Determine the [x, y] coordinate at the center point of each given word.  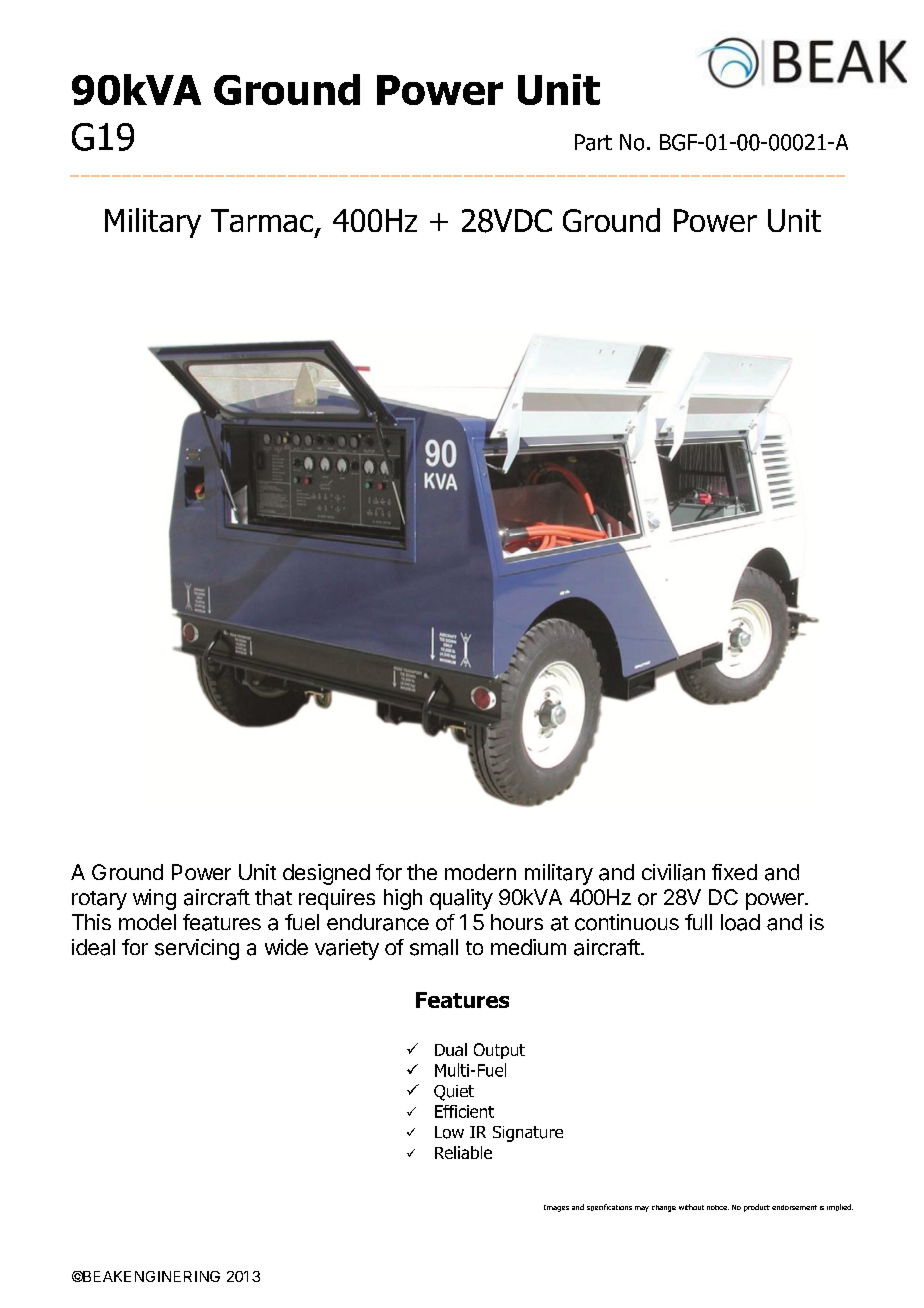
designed [326, 874]
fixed [734, 872]
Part [593, 142]
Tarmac [262, 220]
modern [480, 872]
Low [449, 1132]
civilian [673, 872]
